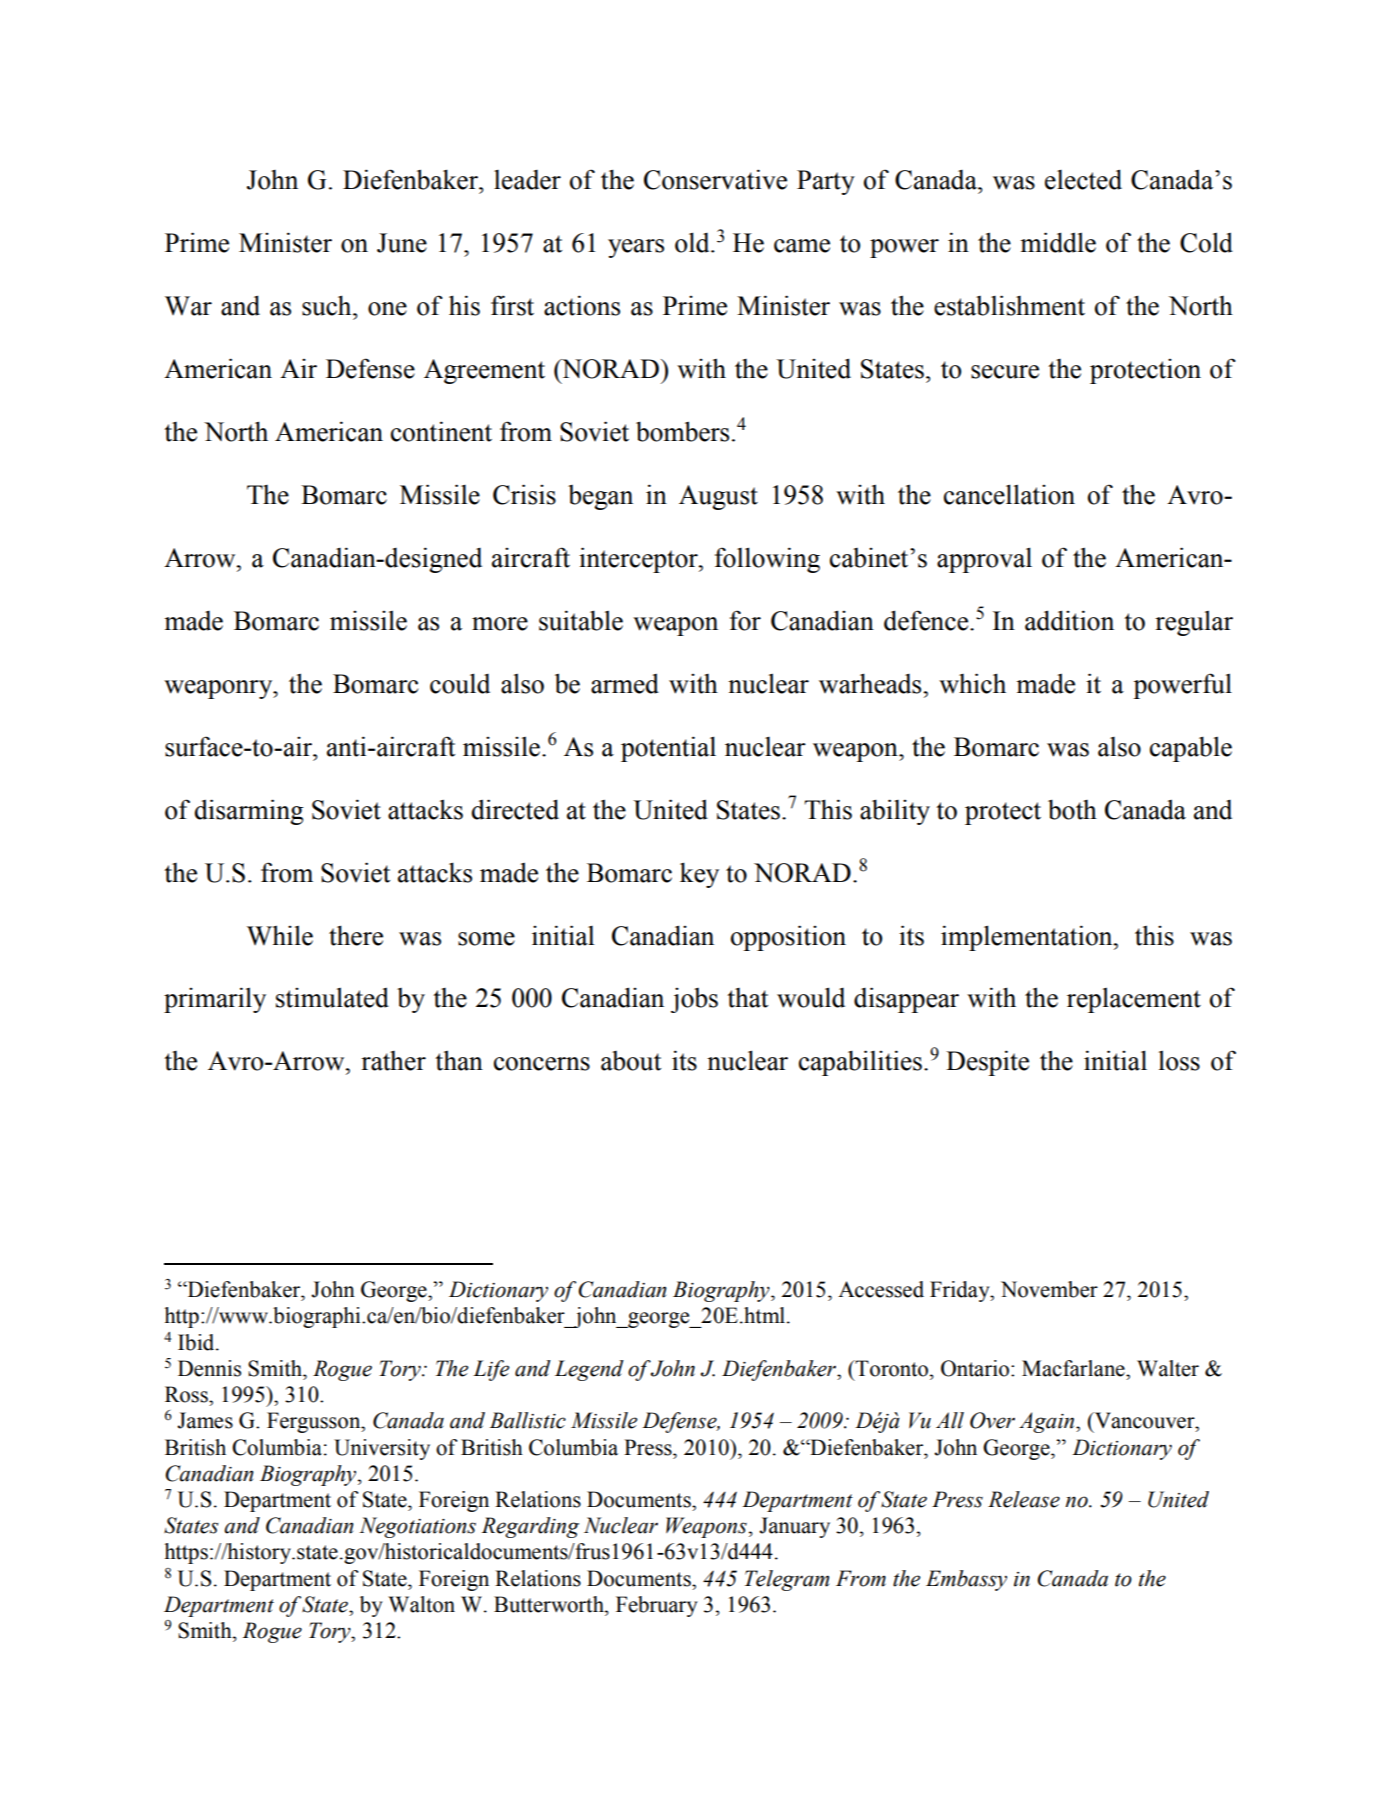  What do you see at coordinates (417, 1527) in the document?
I see `Negotiations` at bounding box center [417, 1527].
